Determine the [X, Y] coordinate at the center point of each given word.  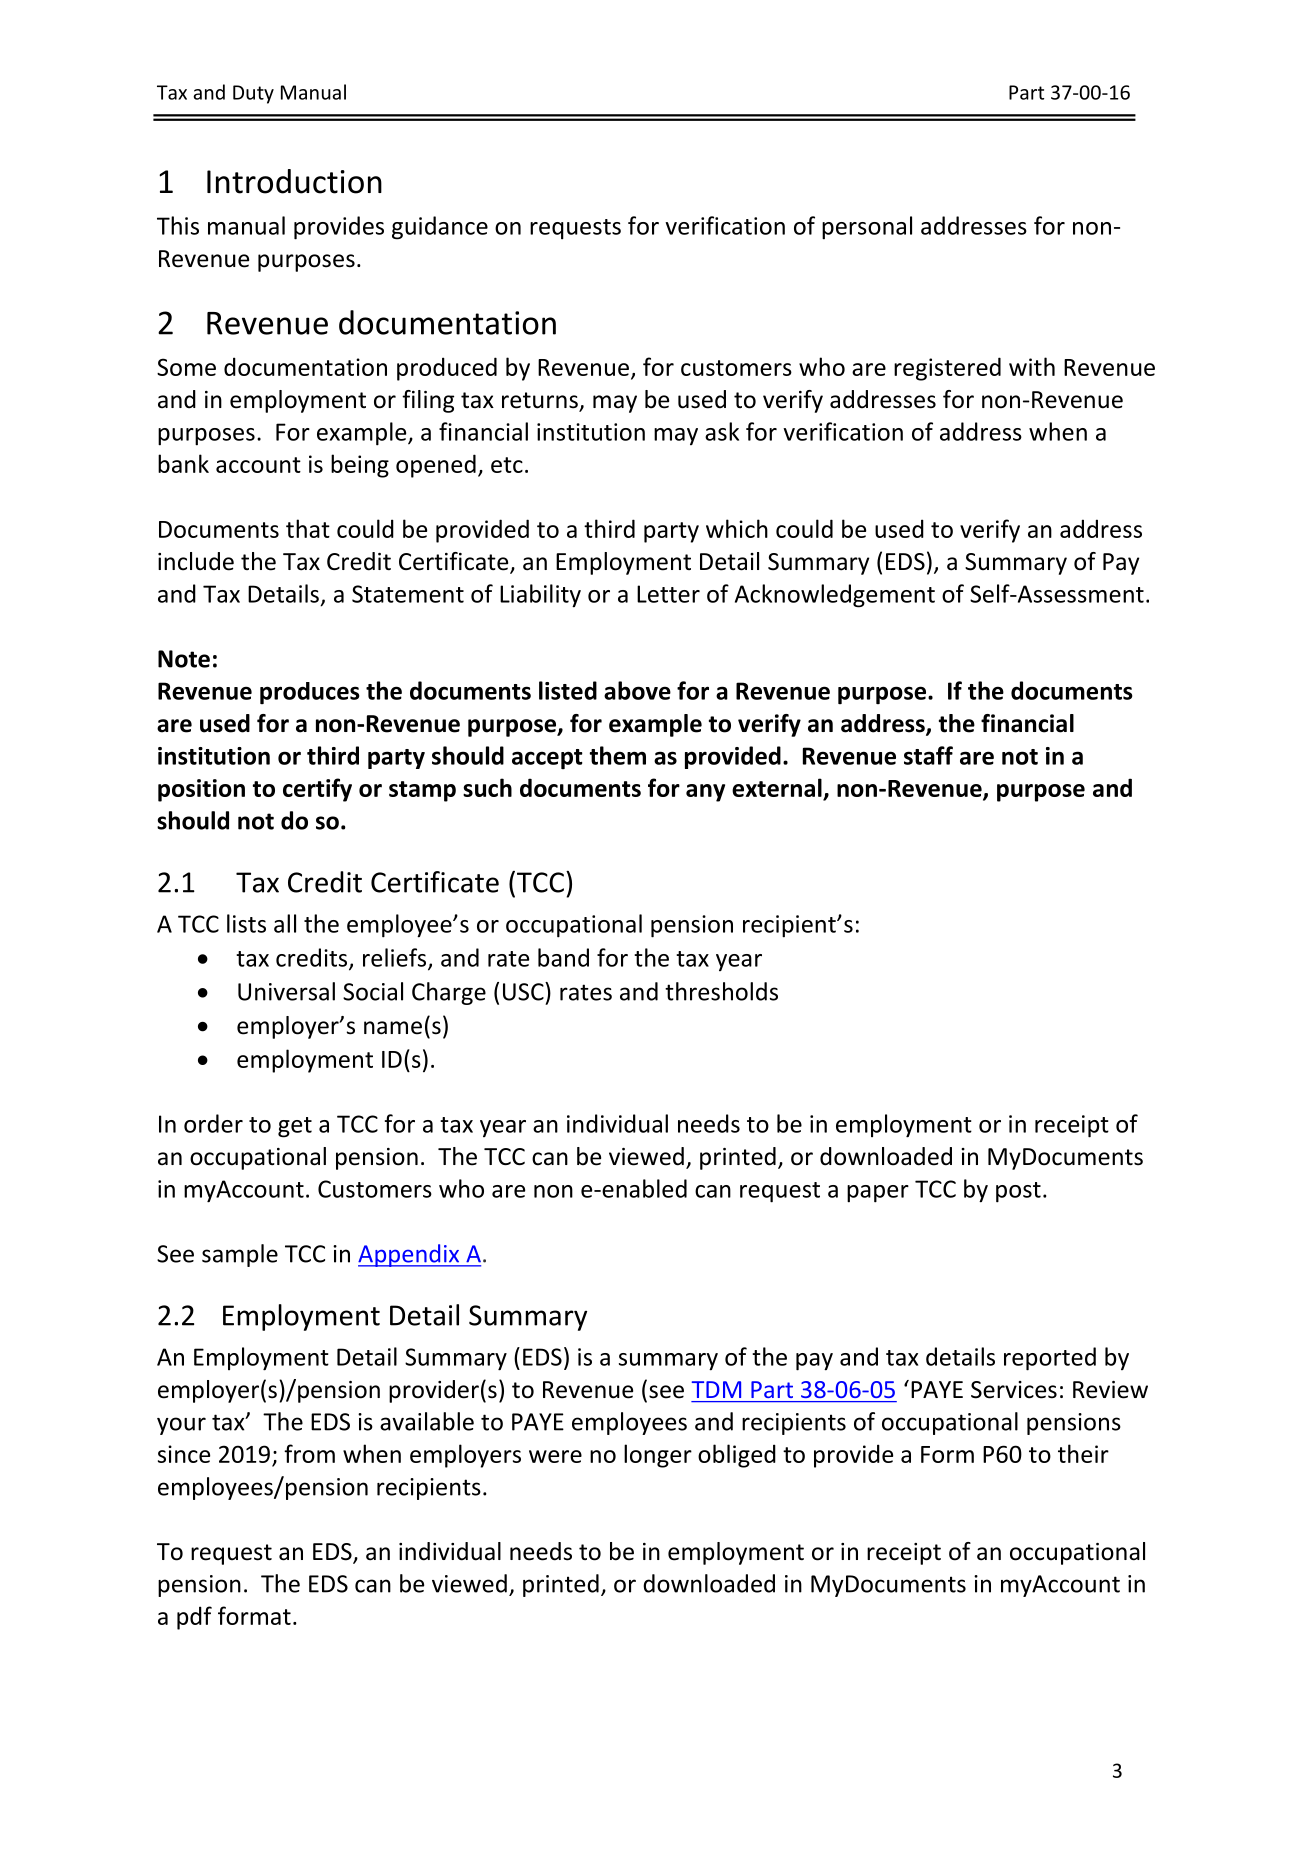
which [737, 528]
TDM [716, 1389]
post [1018, 1192]
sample [240, 1255]
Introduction [294, 181]
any [705, 793]
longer [658, 1456]
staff [928, 755]
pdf [194, 1618]
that [308, 528]
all [285, 923]
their [1083, 1453]
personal [867, 228]
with [1032, 366]
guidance [440, 228]
